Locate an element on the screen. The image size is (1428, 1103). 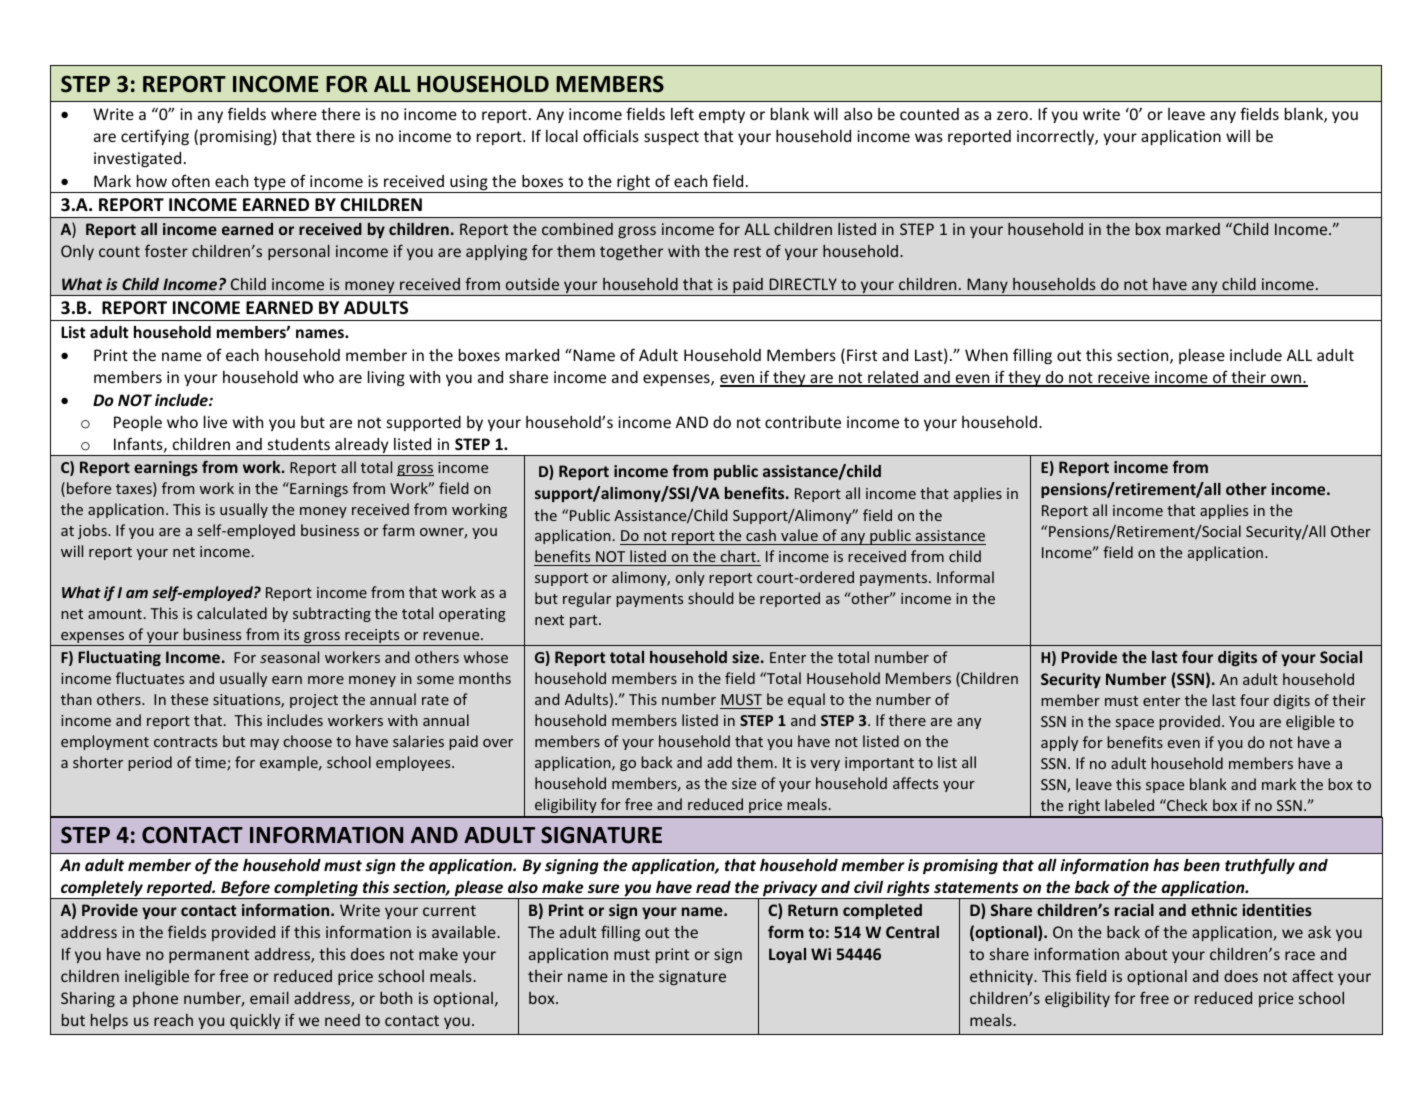
value is located at coordinates (799, 535).
